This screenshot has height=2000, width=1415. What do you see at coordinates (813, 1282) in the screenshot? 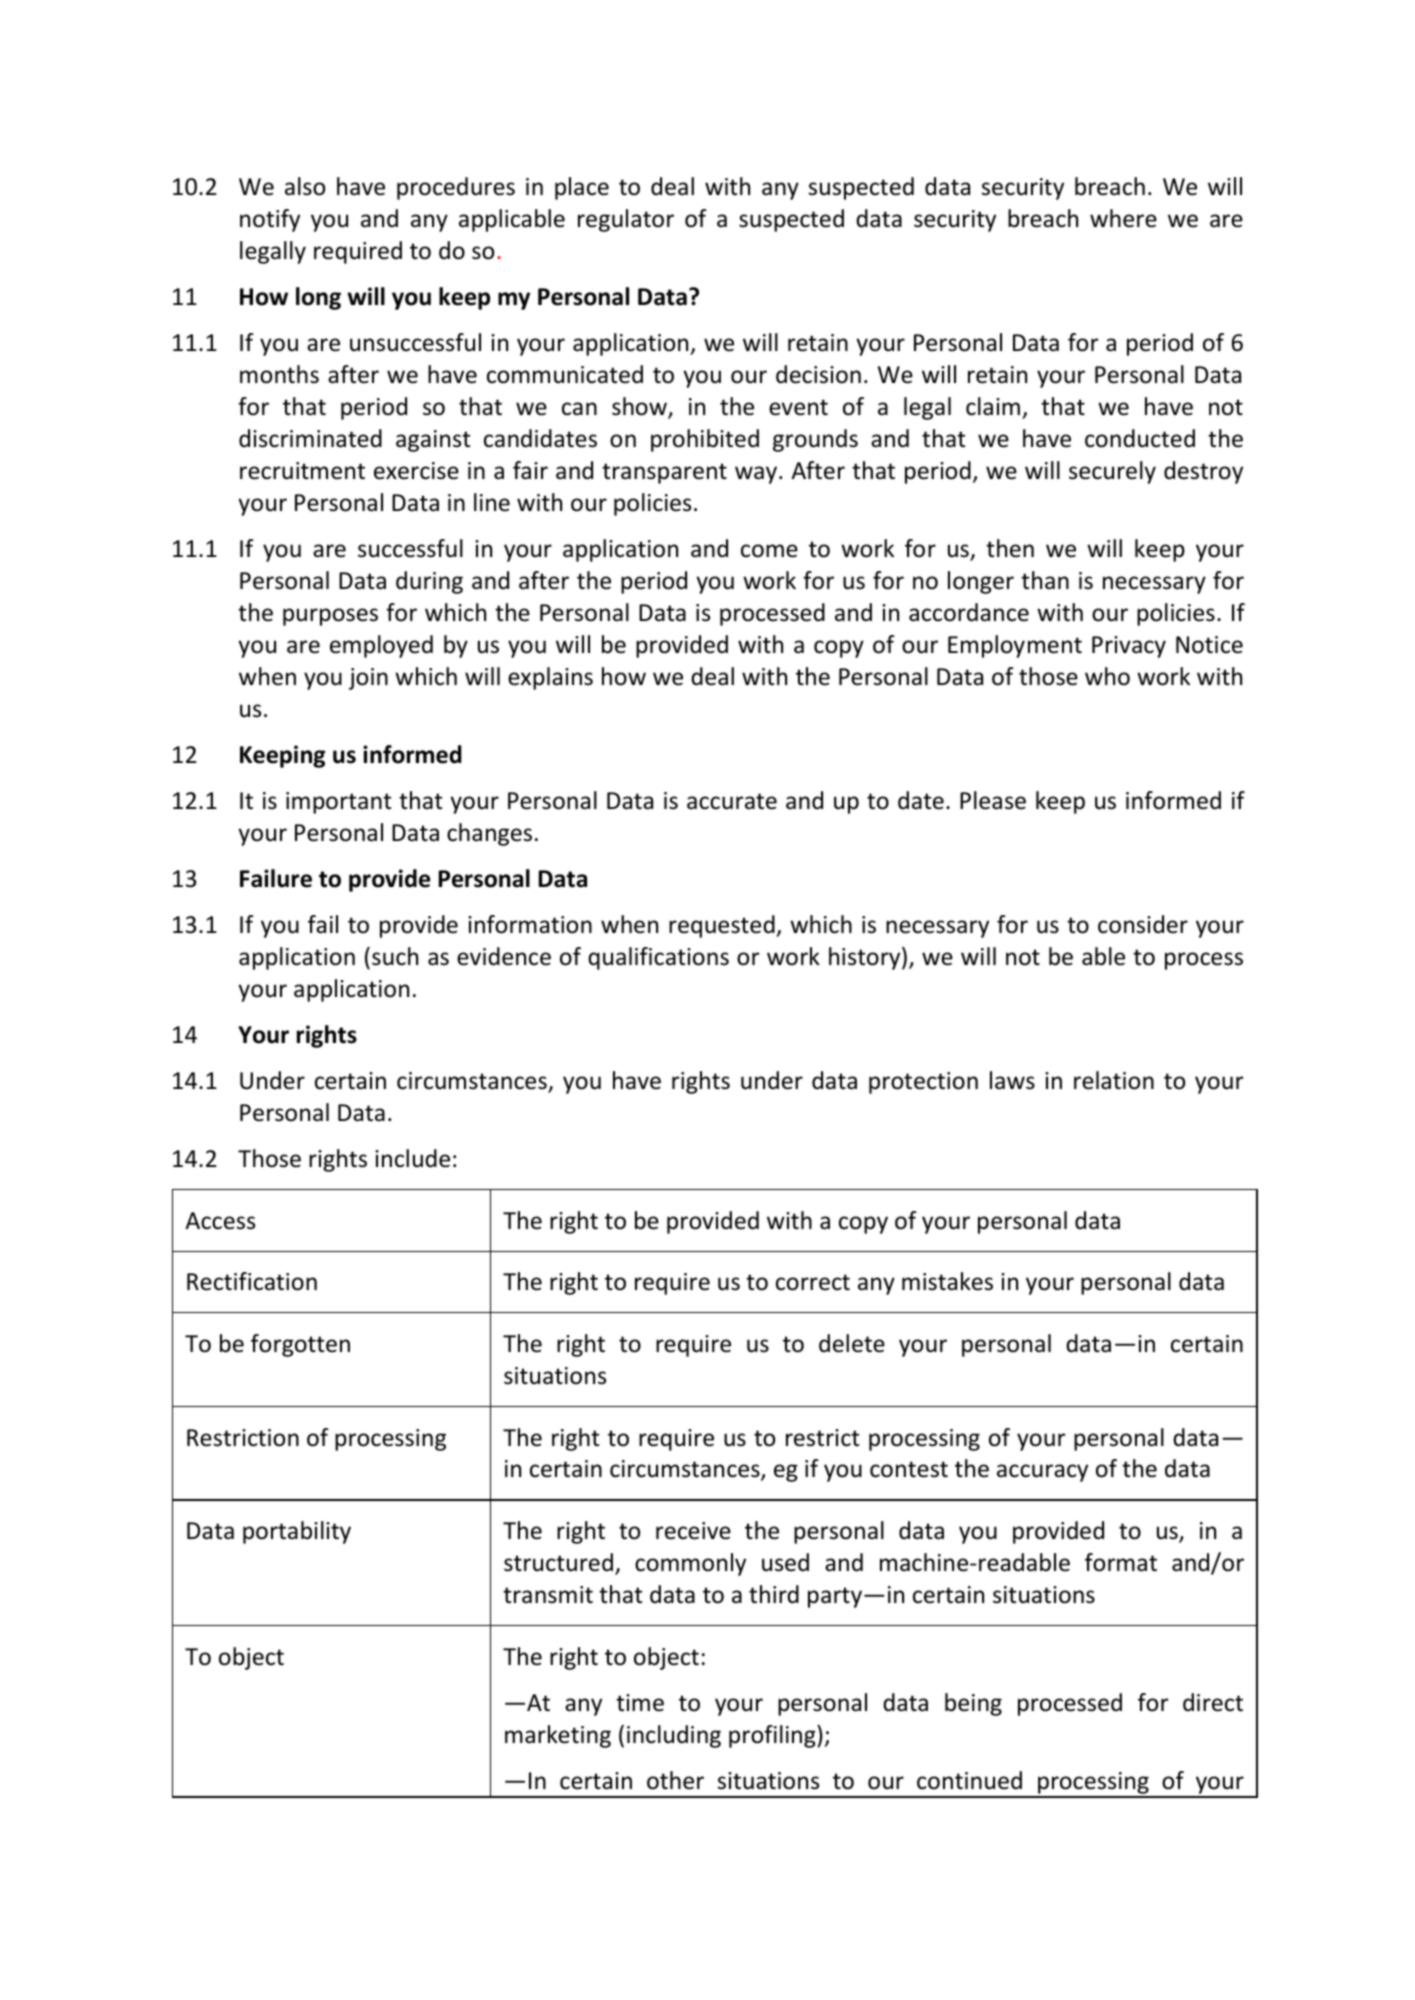
I see `correct` at bounding box center [813, 1282].
